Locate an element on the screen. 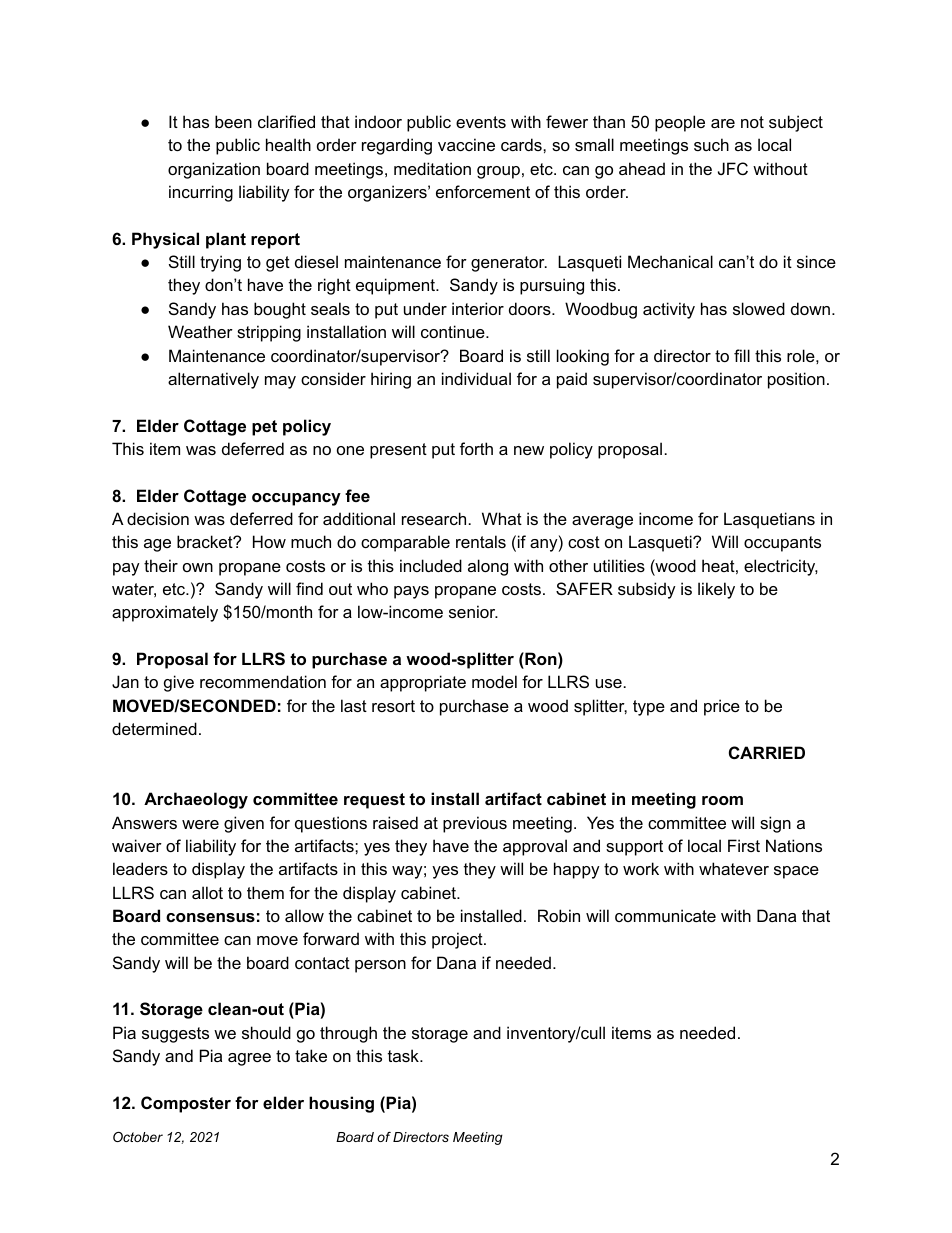 This screenshot has height=1233, width=952. task is located at coordinates (404, 1055).
